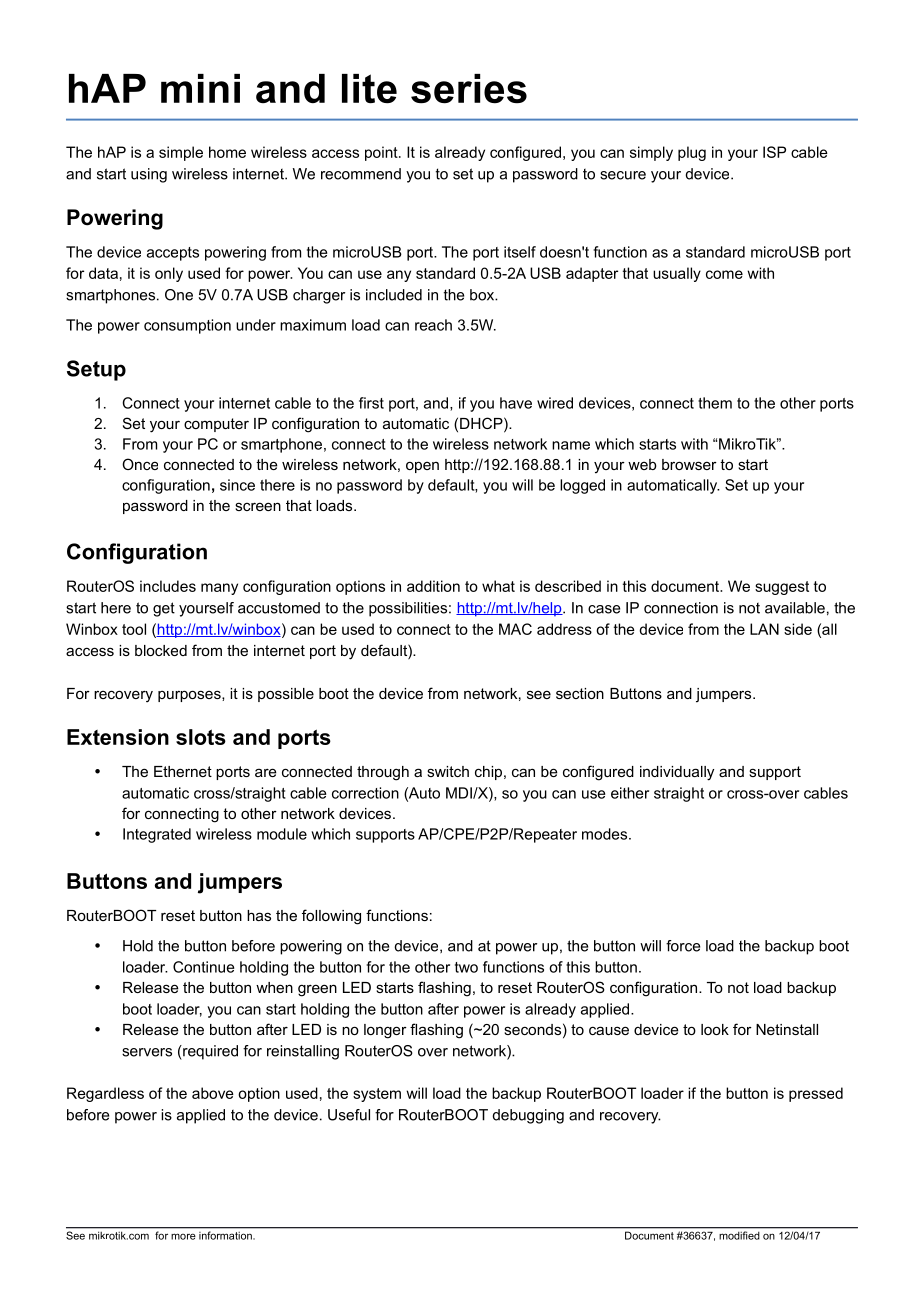 The height and width of the screenshot is (1308, 924). I want to click on them, so click(715, 403).
